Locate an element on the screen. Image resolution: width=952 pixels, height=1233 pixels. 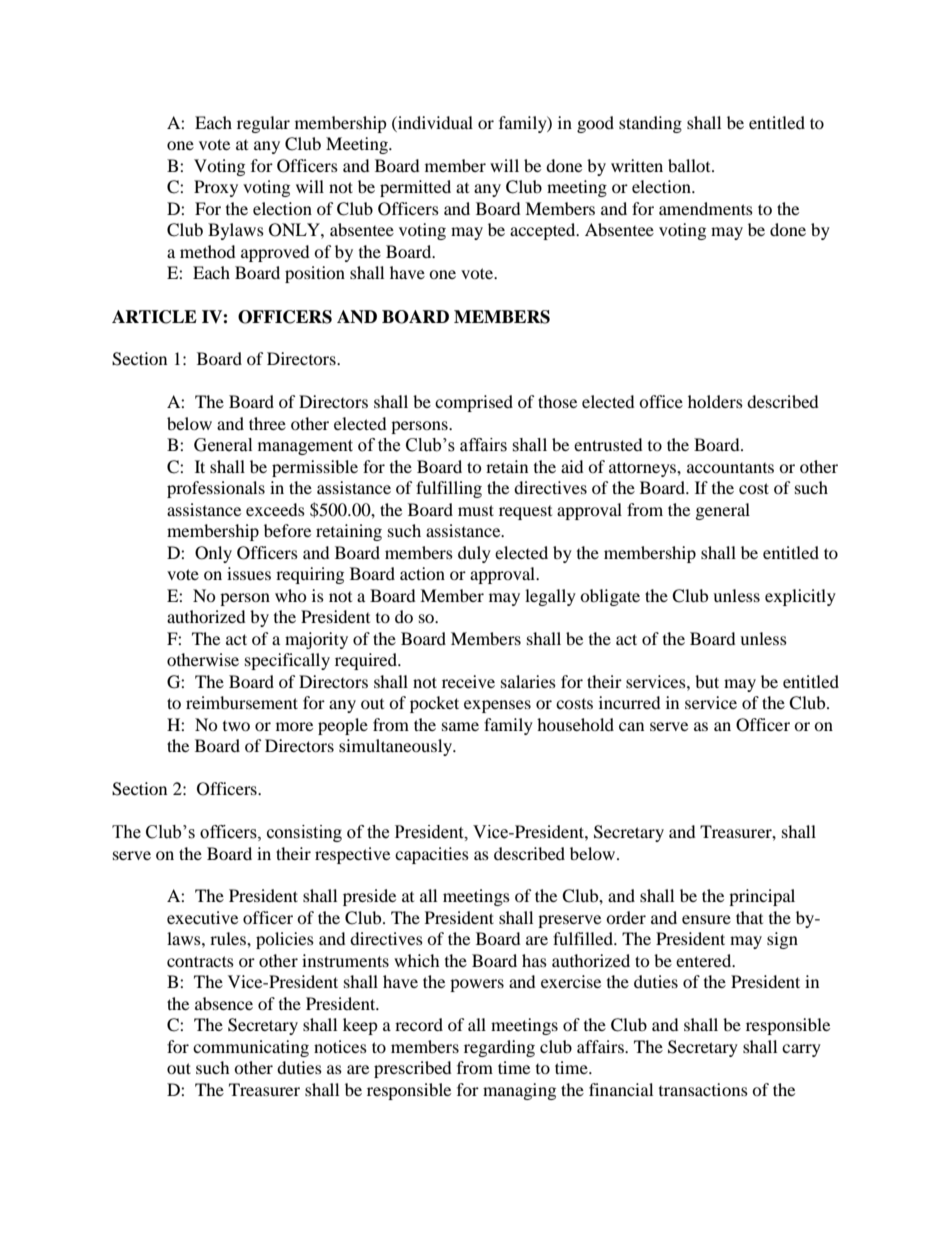
ballot is located at coordinates (690, 165).
